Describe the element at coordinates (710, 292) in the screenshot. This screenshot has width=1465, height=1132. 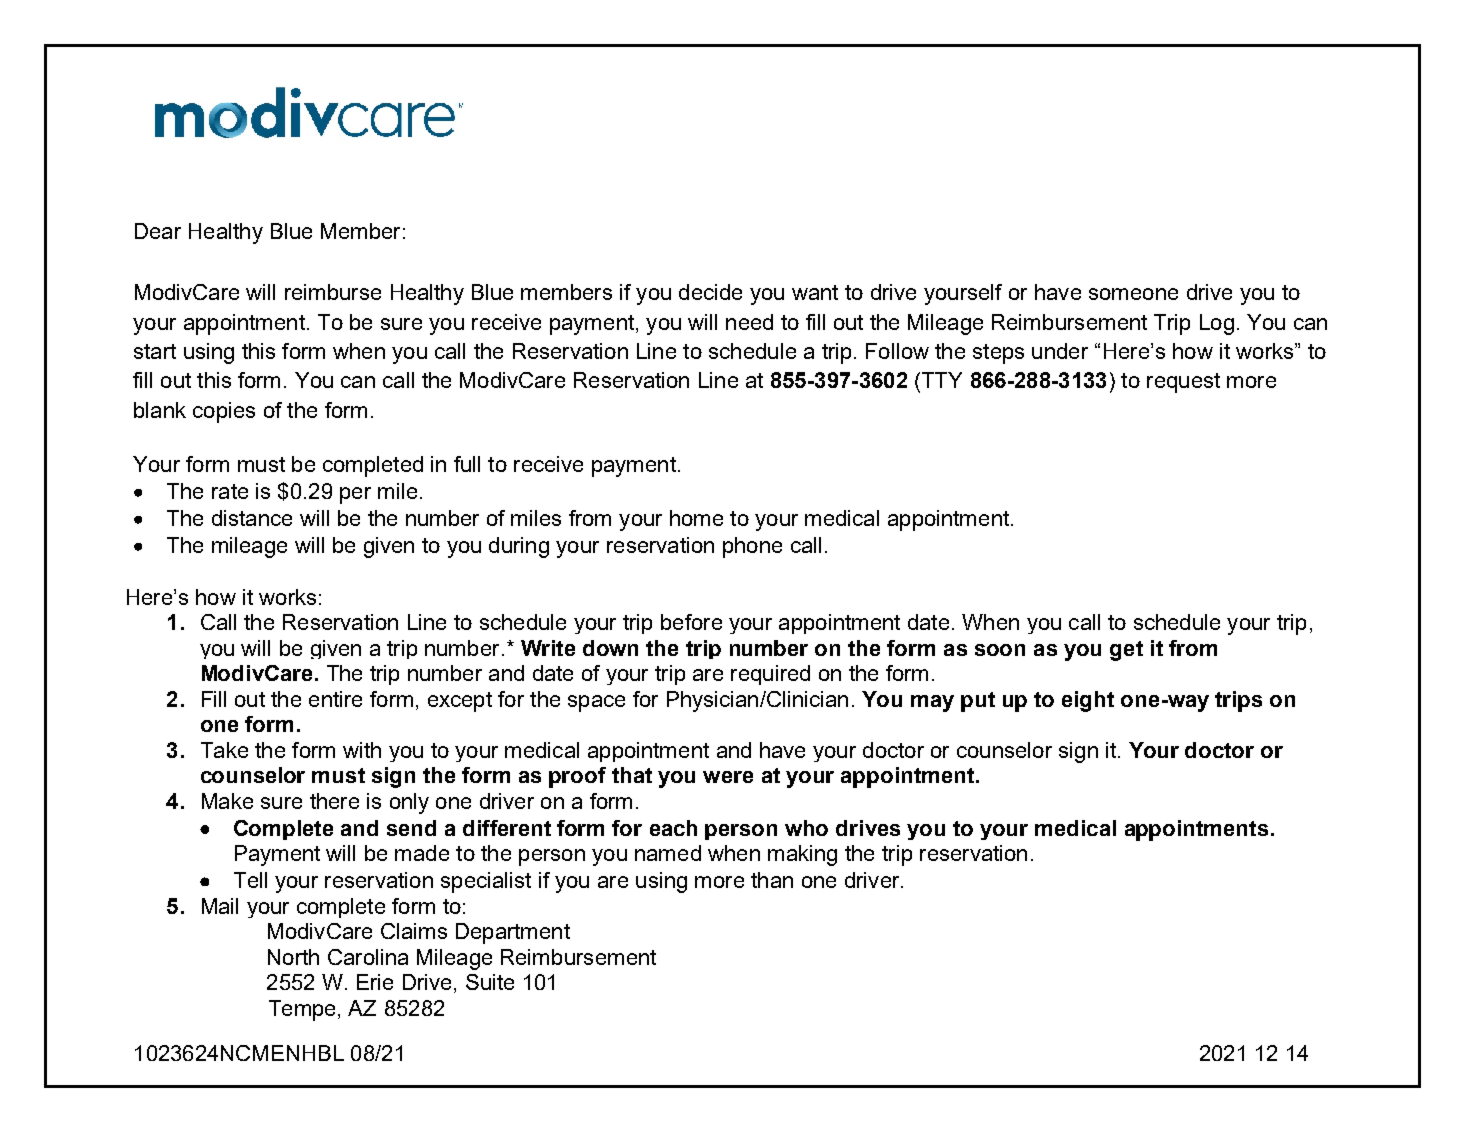
I see `decide` at that location.
